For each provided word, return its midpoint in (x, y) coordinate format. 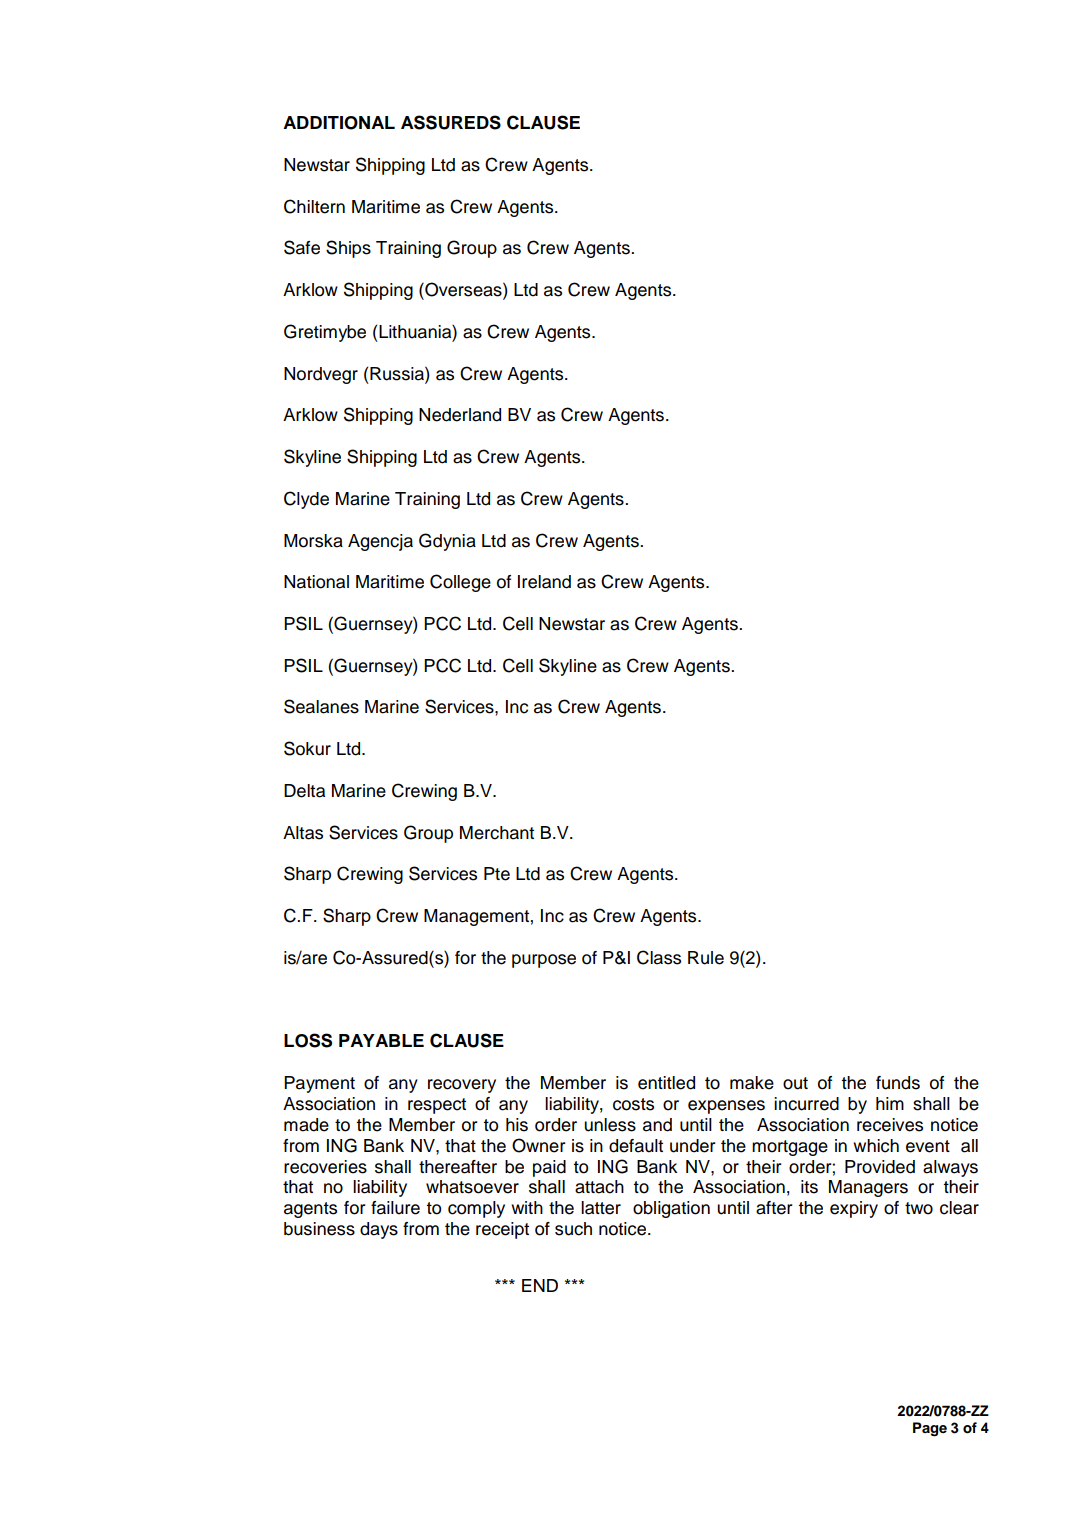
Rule (706, 958)
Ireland (544, 582)
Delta (304, 791)
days (379, 1230)
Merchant (497, 833)
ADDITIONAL (339, 123)
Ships (348, 249)
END (540, 1285)
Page (930, 1429)
